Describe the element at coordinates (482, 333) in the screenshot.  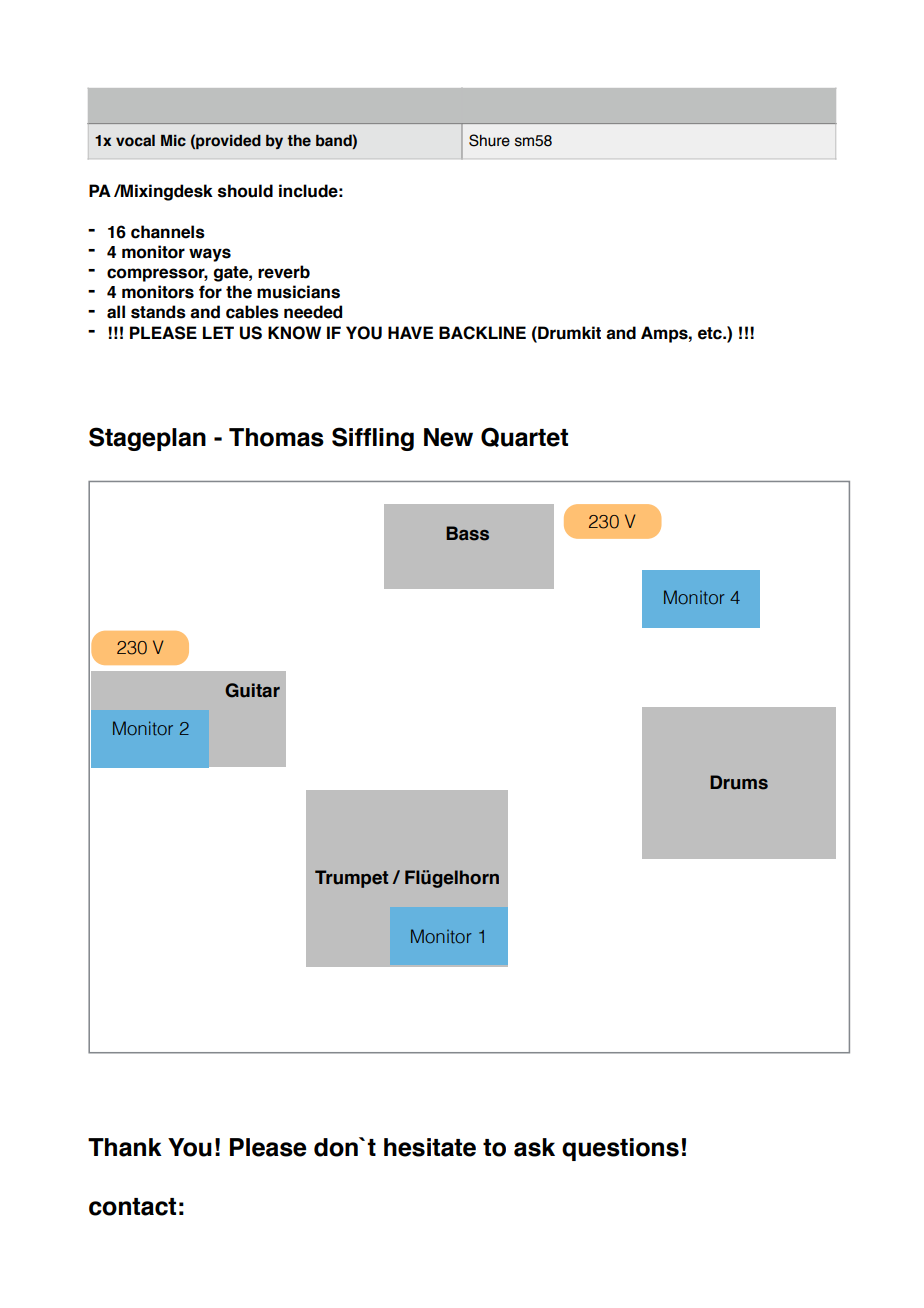
I see `BACKLINE` at that location.
